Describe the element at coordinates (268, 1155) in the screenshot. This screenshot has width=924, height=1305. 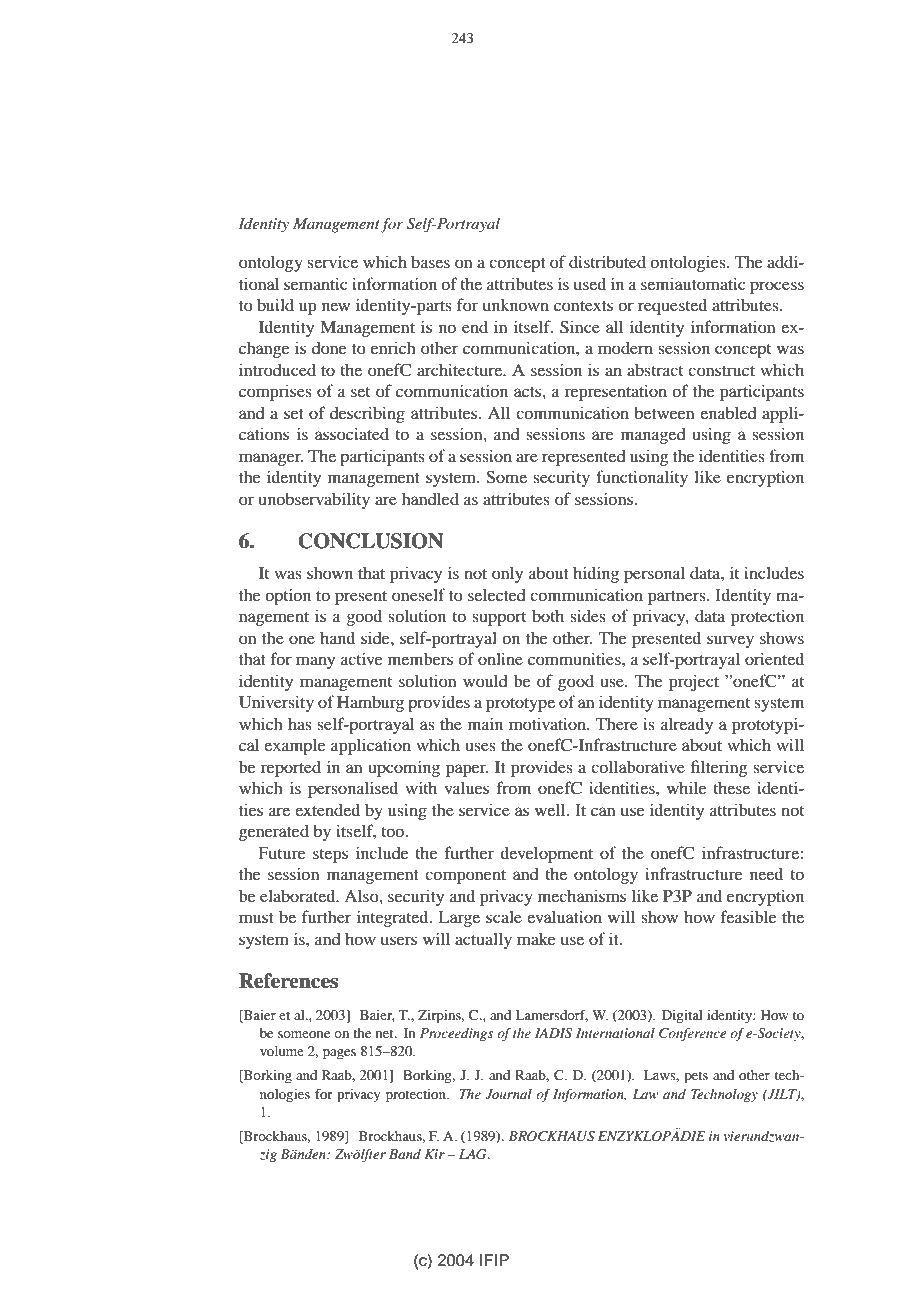
I see `zig` at that location.
